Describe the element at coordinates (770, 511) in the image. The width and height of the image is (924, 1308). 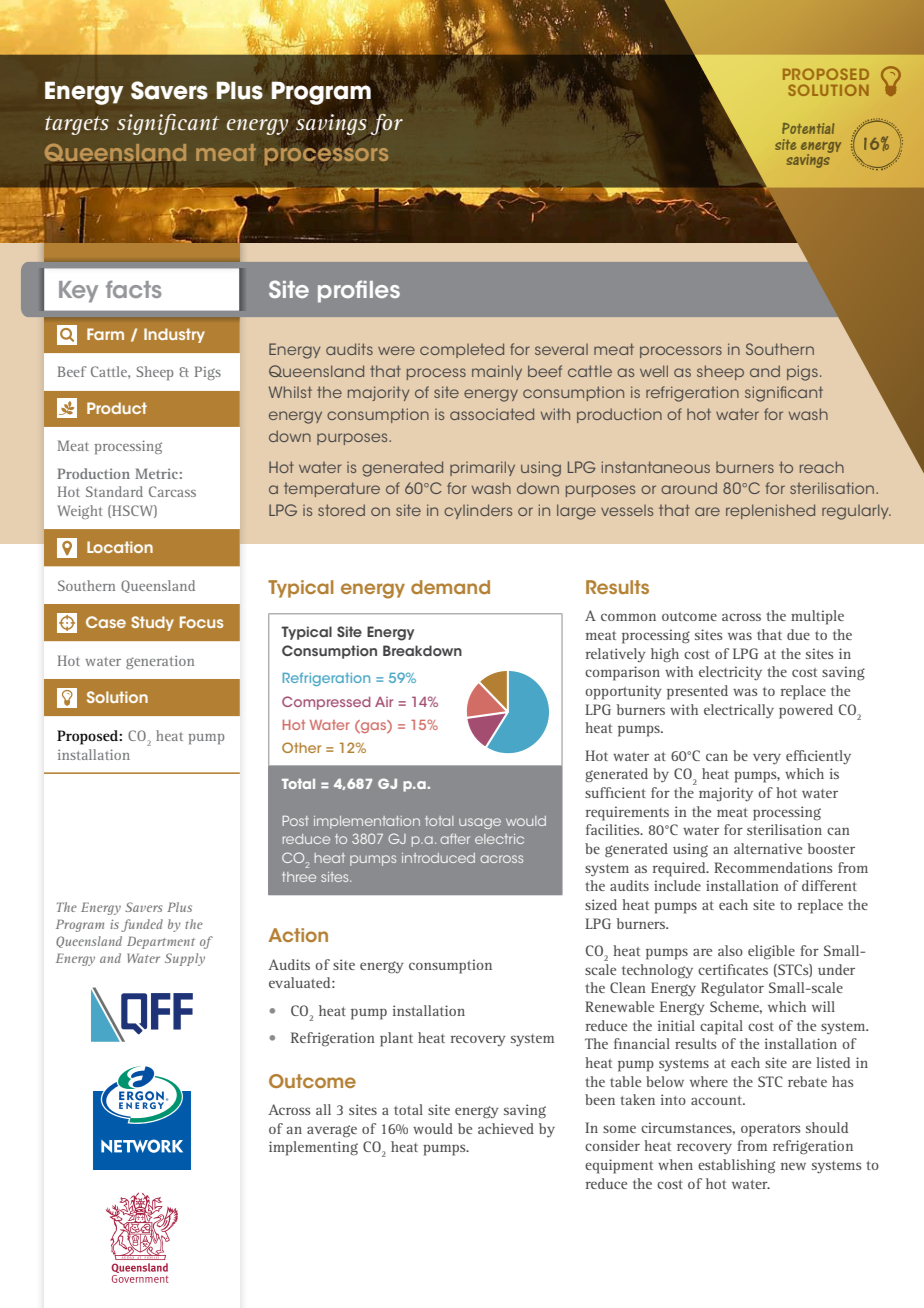
I see `replenished` at that location.
